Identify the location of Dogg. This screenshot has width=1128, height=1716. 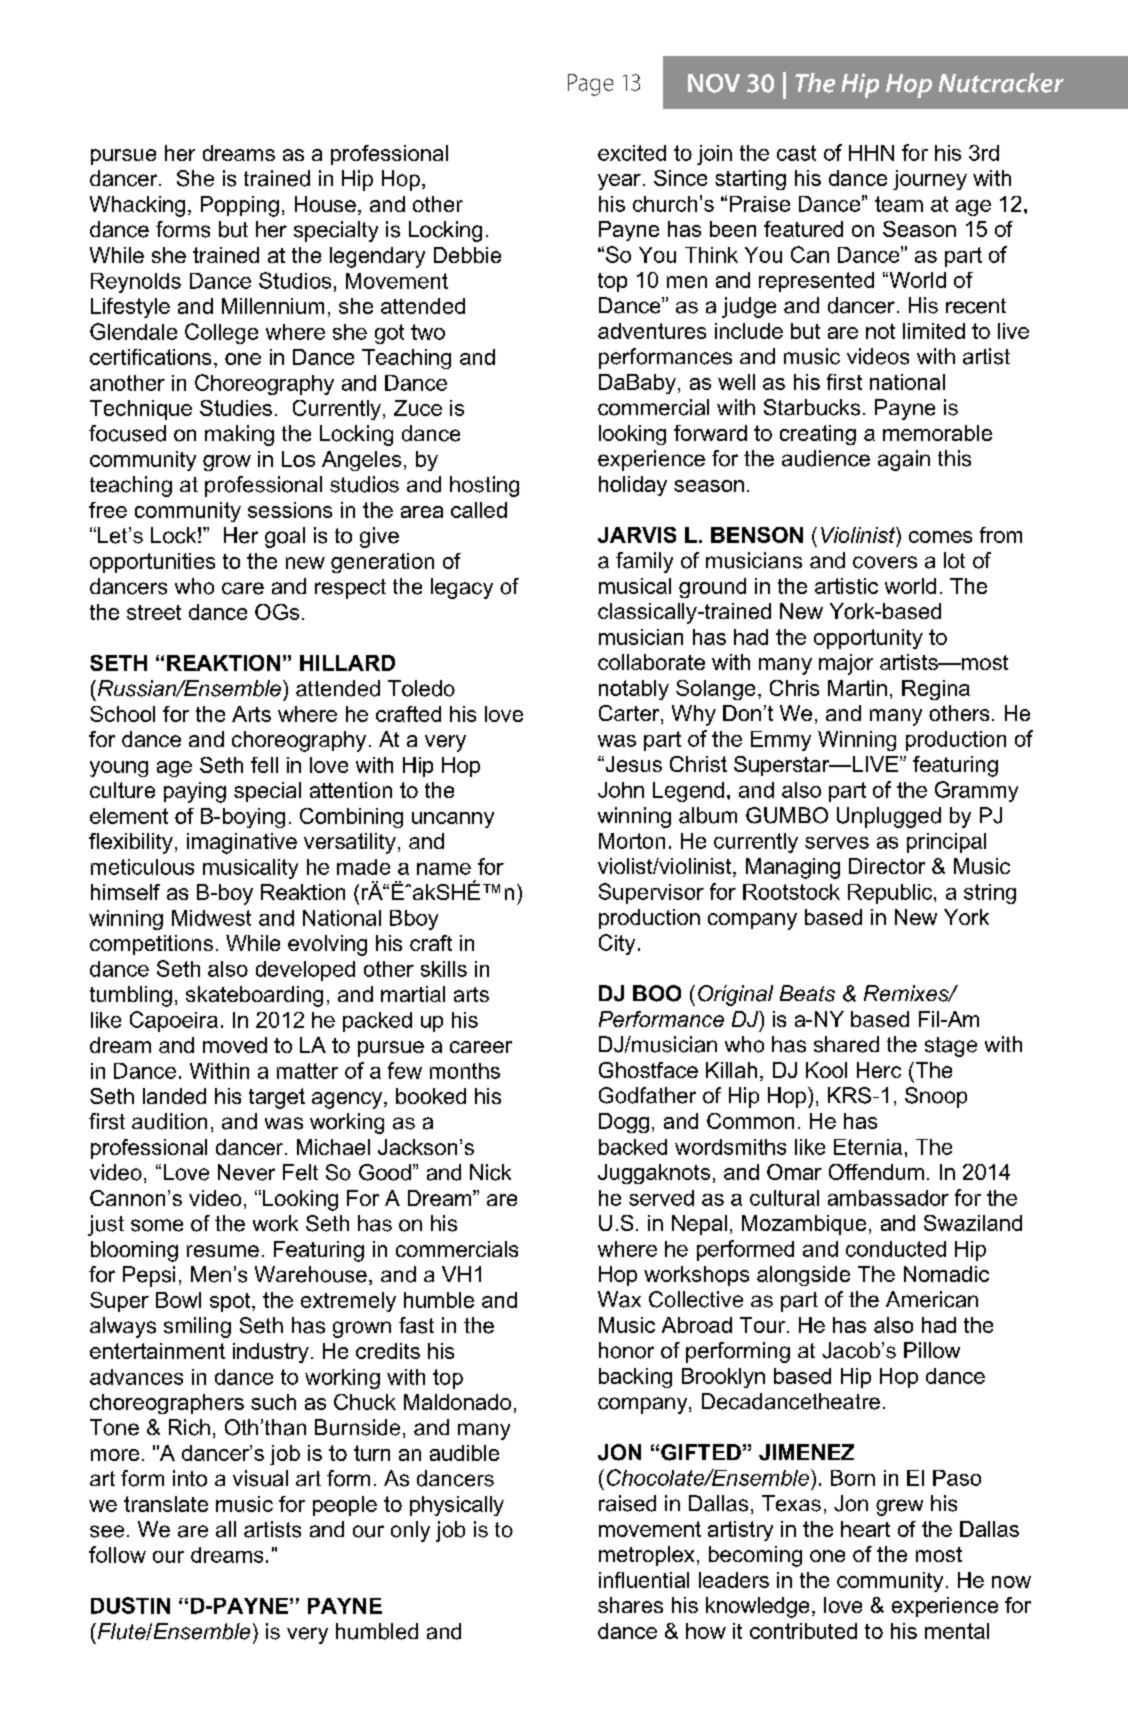
(624, 1123).
